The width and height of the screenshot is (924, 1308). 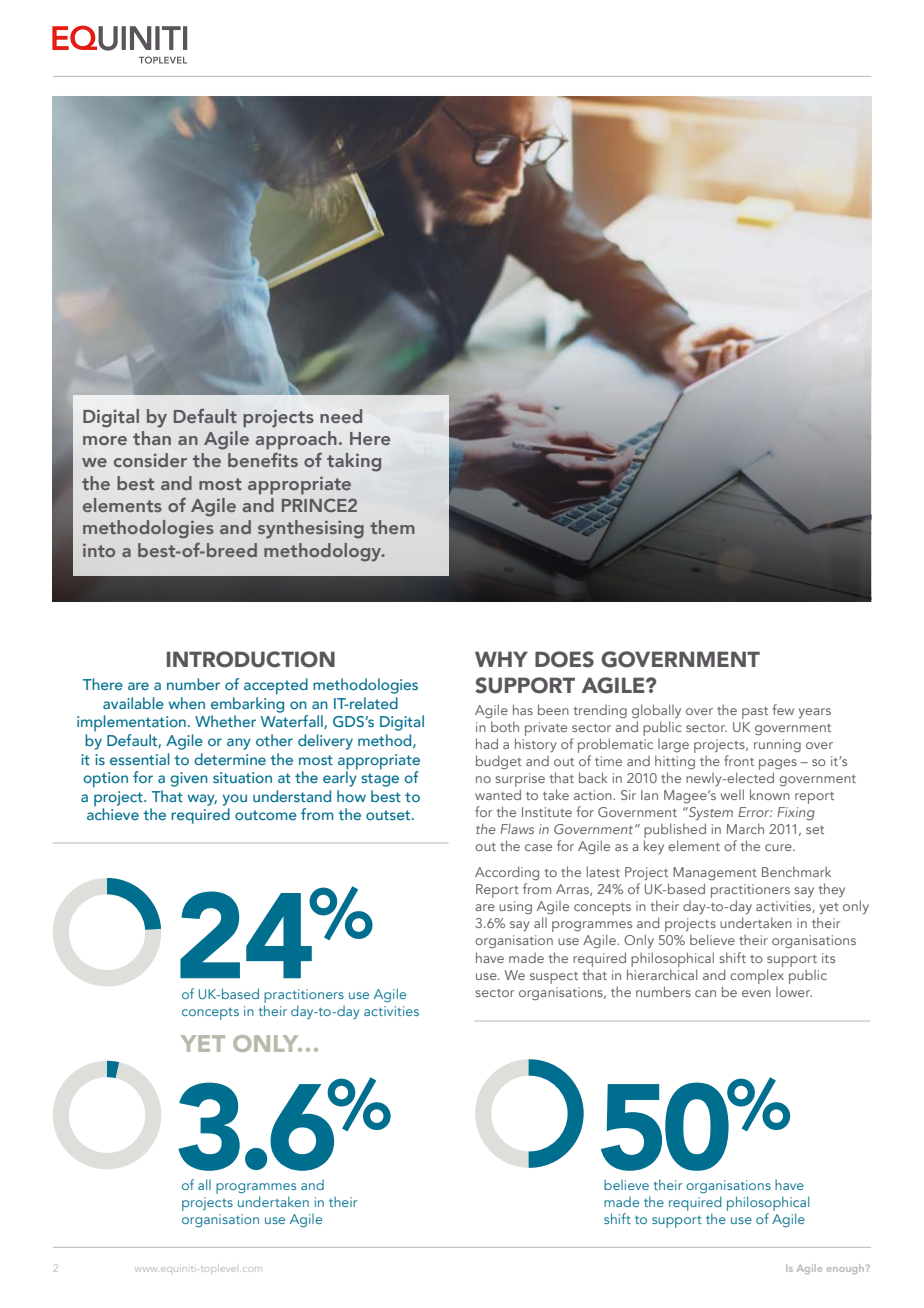 I want to click on taking, so click(x=354, y=462).
